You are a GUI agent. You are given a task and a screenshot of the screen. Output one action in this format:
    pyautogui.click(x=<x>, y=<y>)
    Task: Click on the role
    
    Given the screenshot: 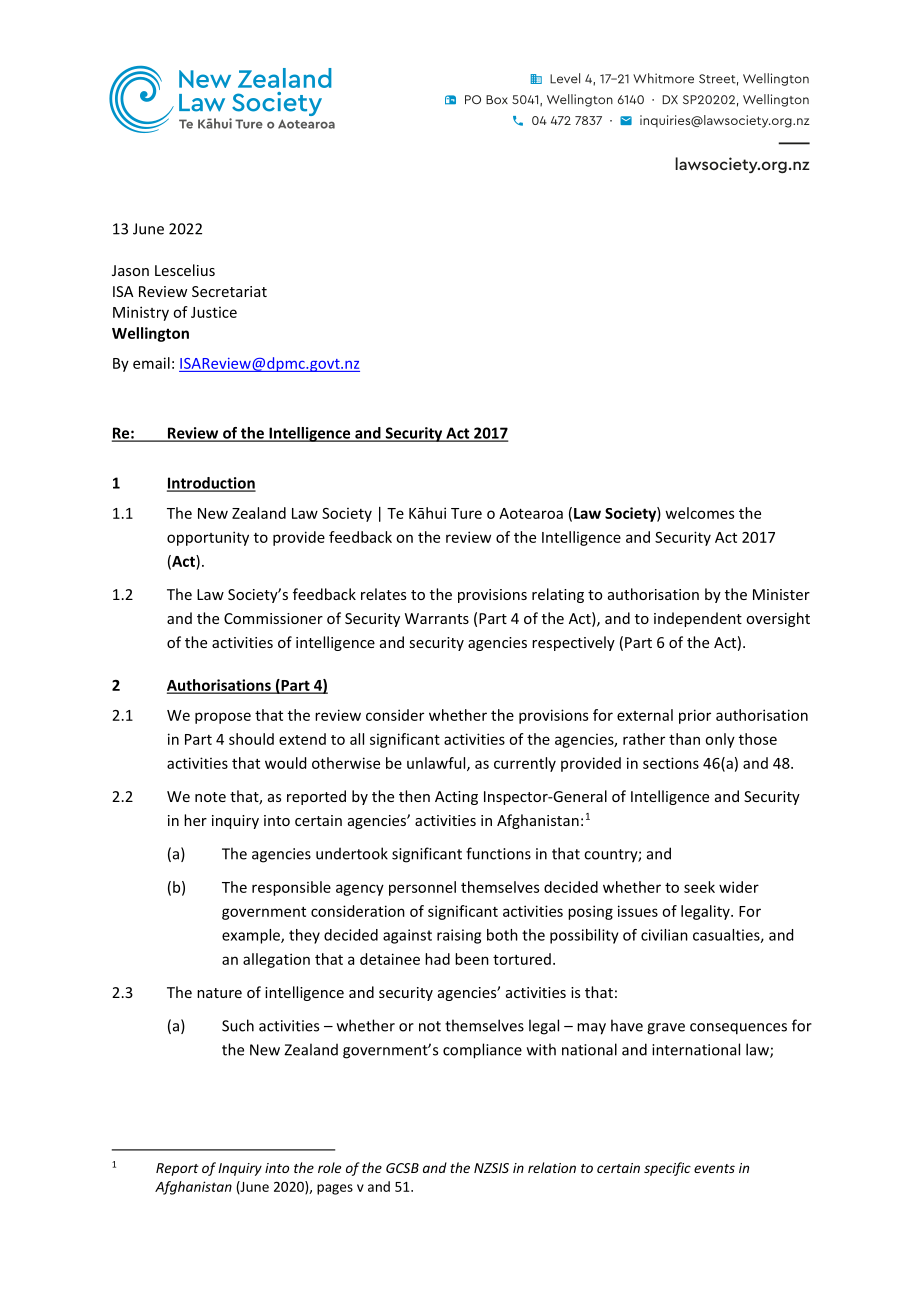 What is the action you would take?
    pyautogui.click(x=330, y=1167)
